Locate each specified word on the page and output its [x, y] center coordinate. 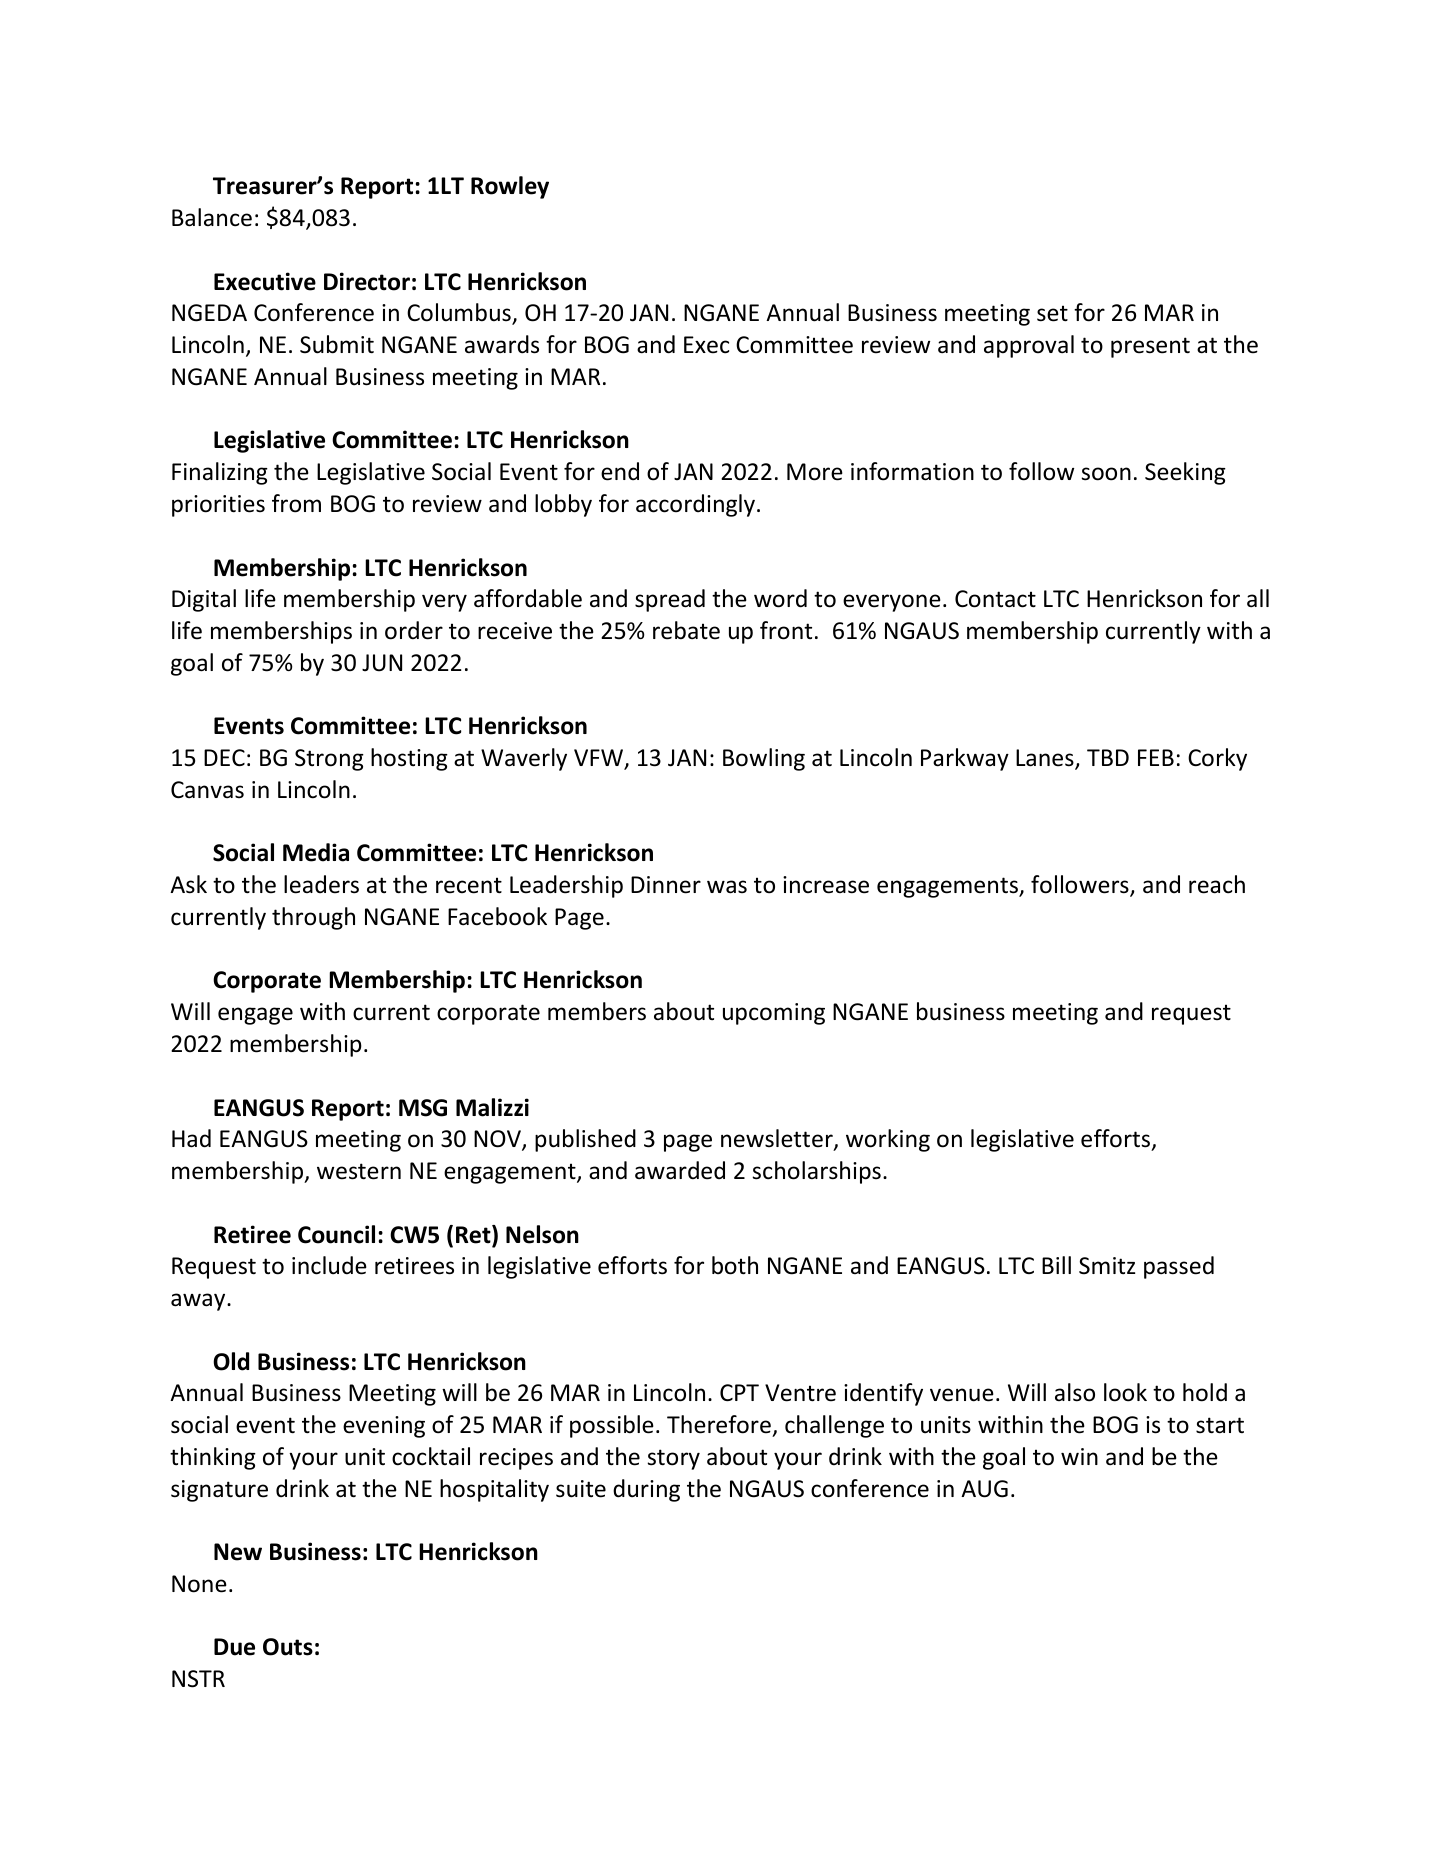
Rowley [510, 187]
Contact [995, 599]
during [646, 1490]
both [735, 1265]
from [296, 503]
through [313, 918]
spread [670, 600]
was [727, 887]
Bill [1056, 1265]
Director [367, 281]
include [329, 1265]
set [1052, 313]
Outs [288, 1647]
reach [1217, 884]
